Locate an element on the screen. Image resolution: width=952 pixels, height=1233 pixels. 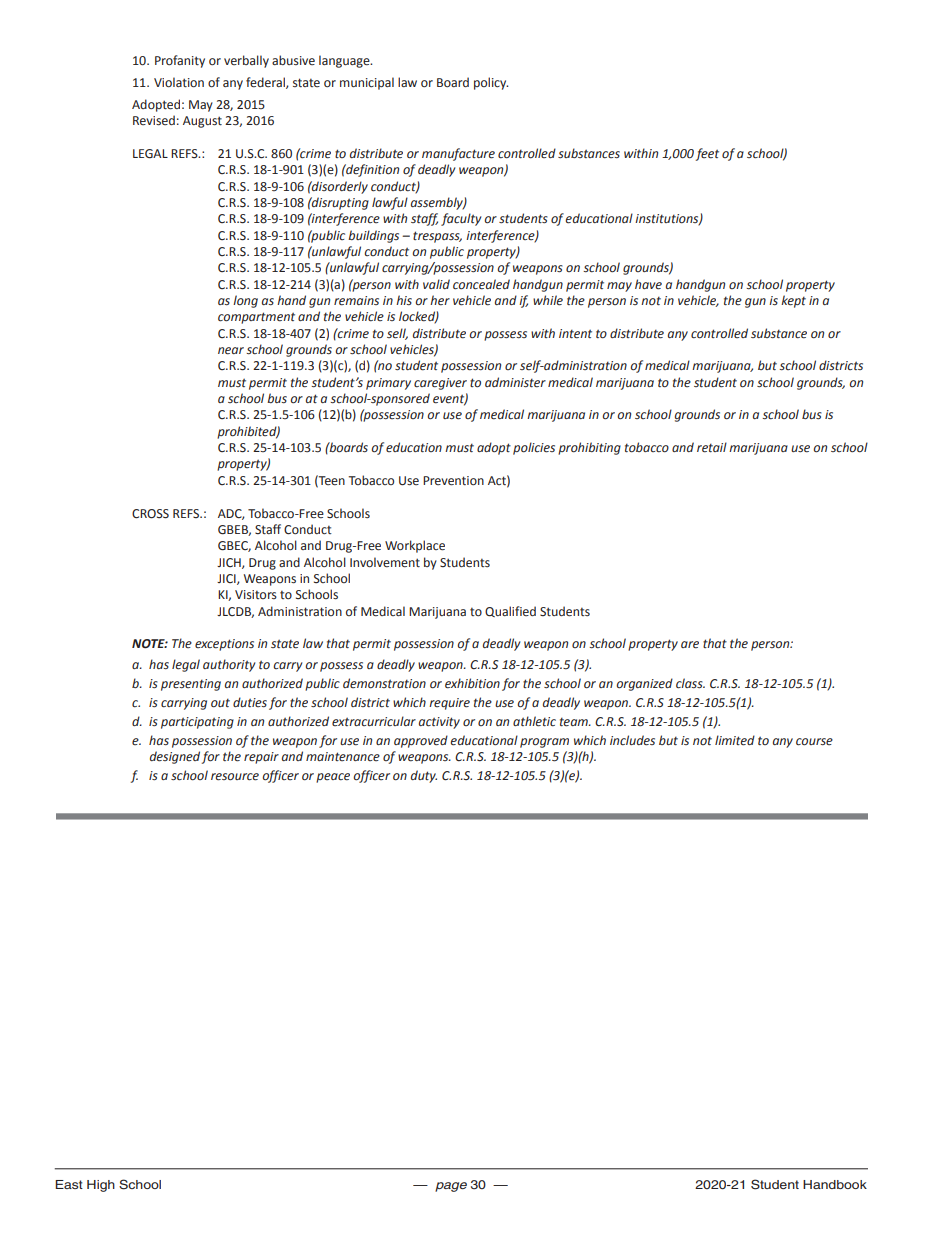
CROSS is located at coordinates (150, 514).
